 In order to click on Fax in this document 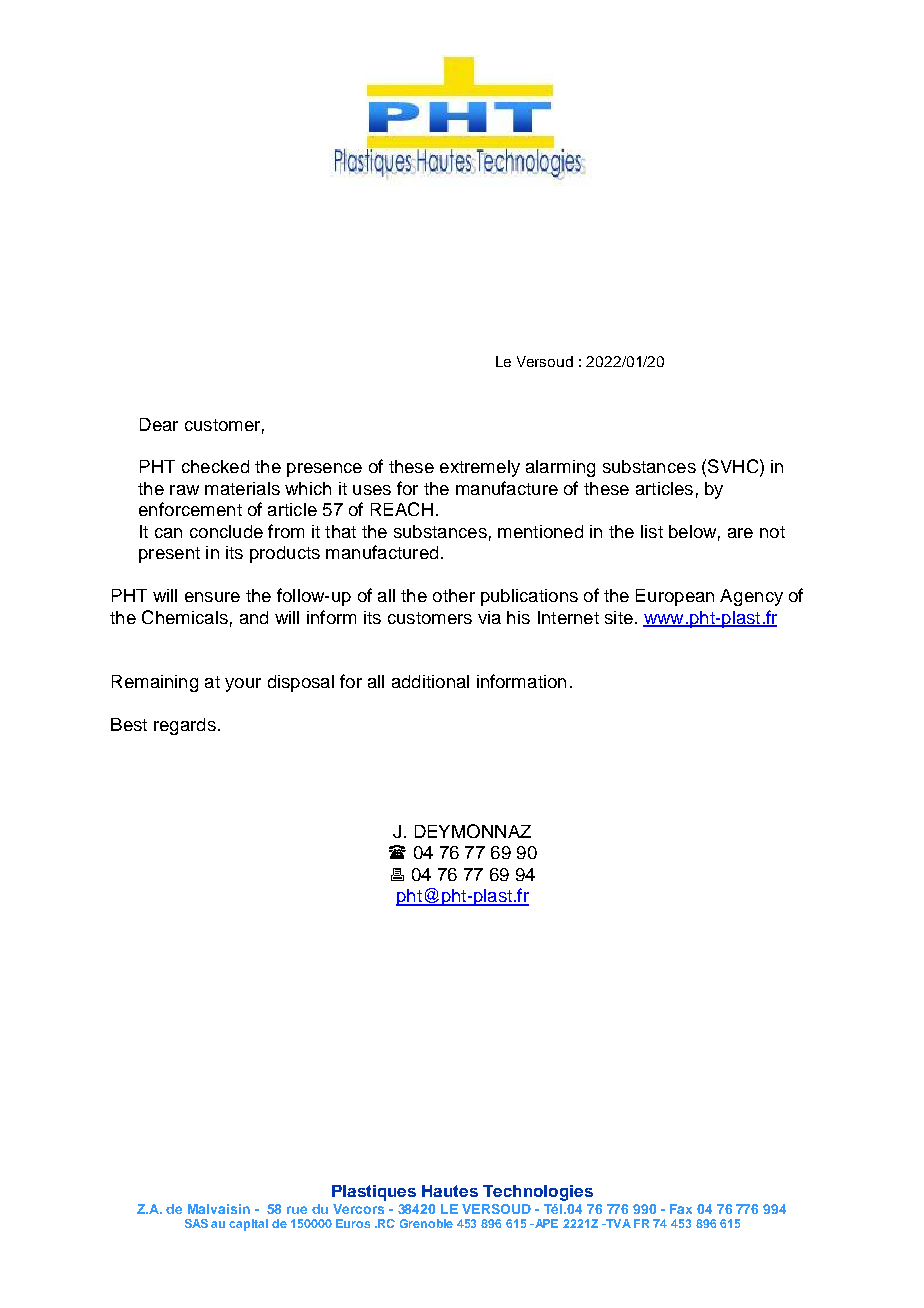, I will do `click(681, 1209)`.
